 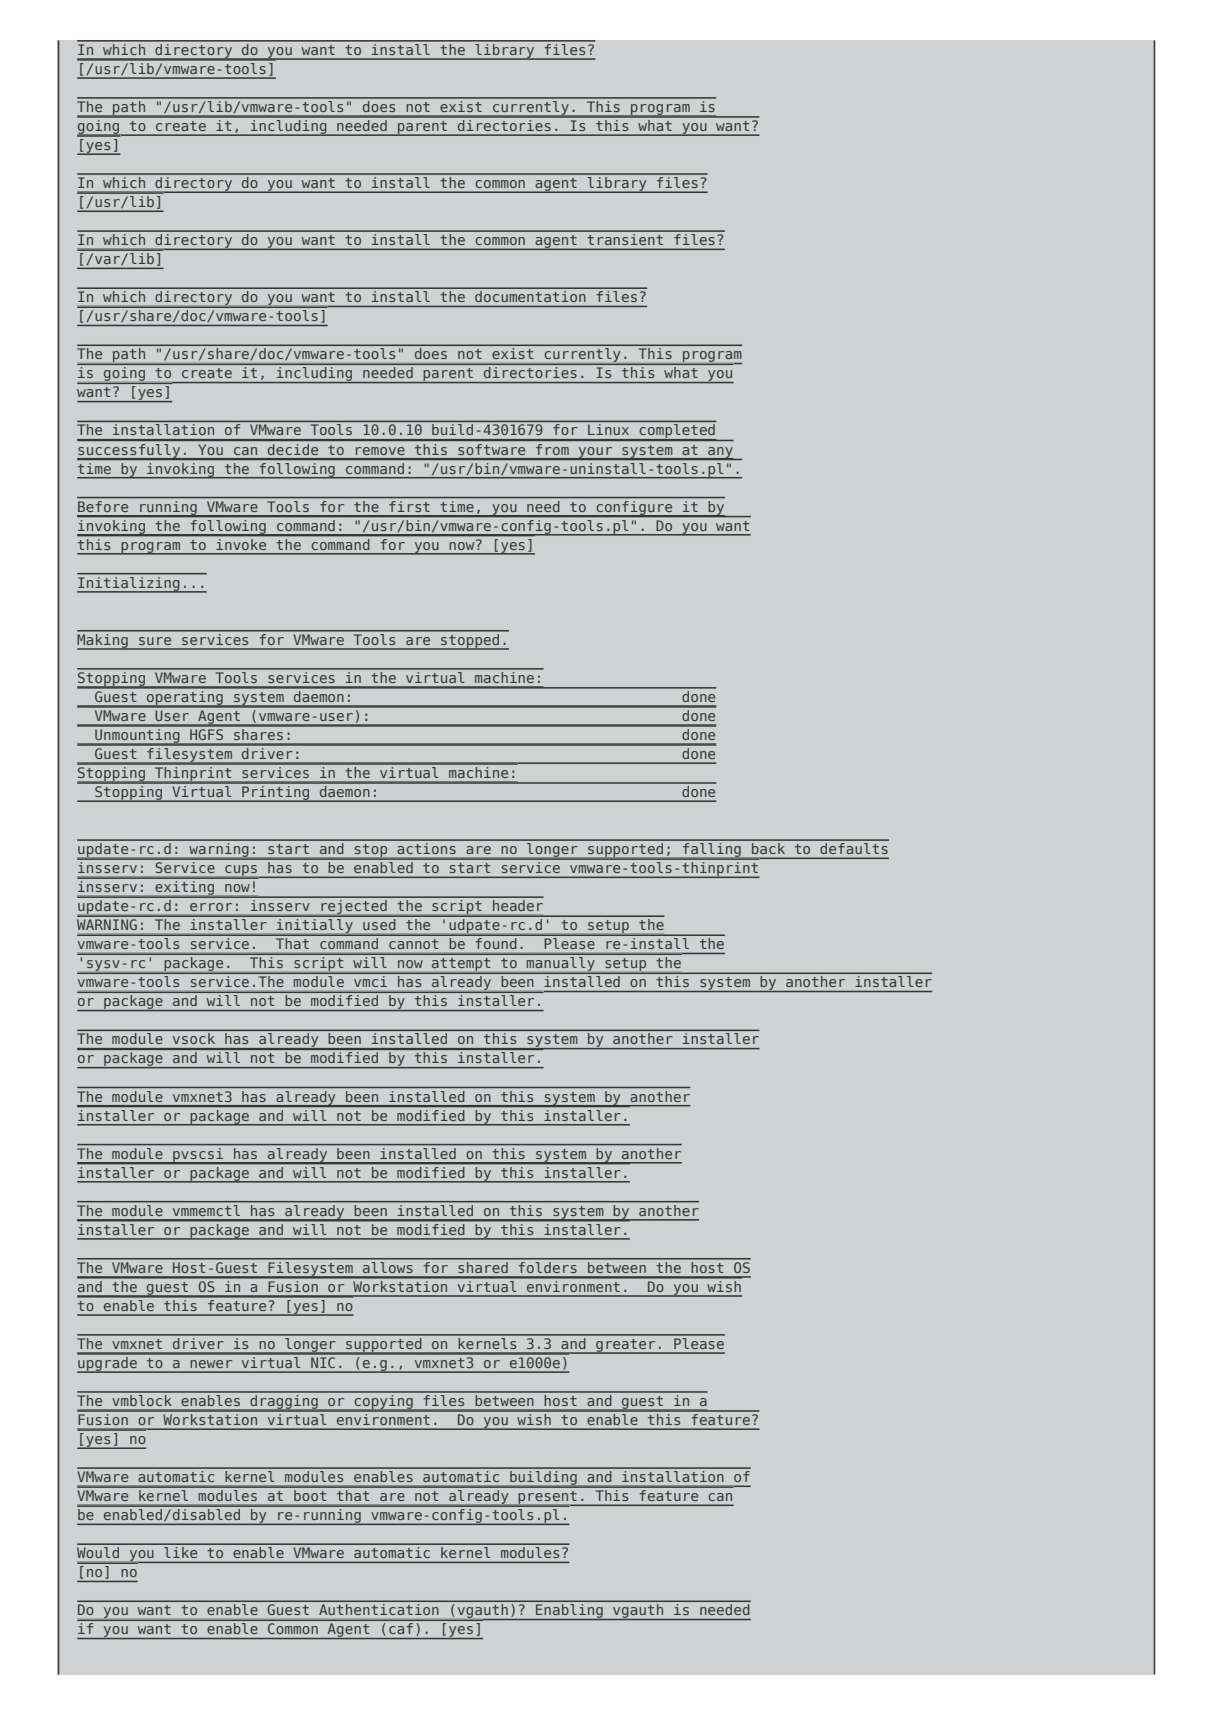 I want to click on rejected, so click(x=354, y=908).
